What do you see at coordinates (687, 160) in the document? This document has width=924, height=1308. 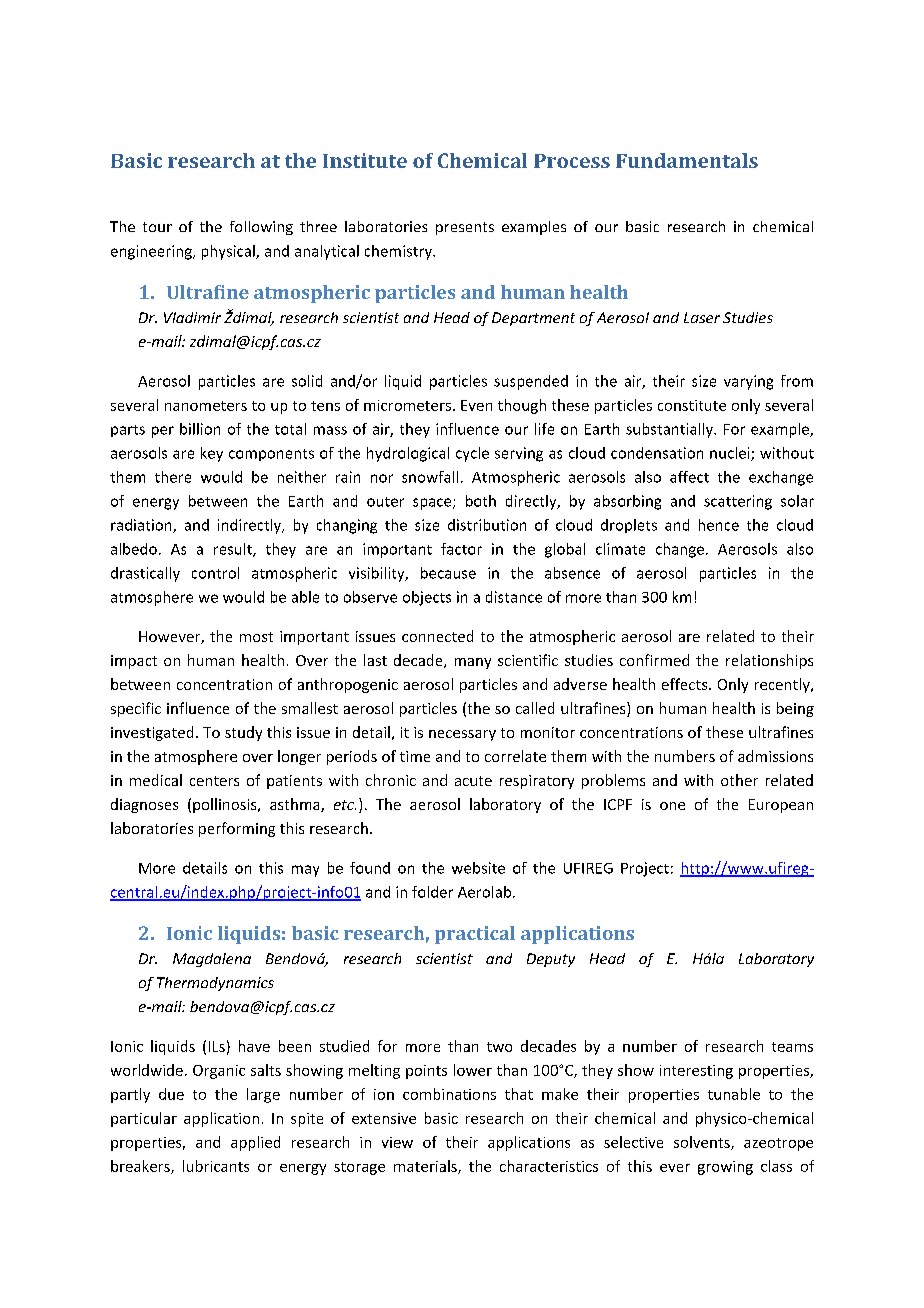 I see `Fundamentals` at bounding box center [687, 160].
